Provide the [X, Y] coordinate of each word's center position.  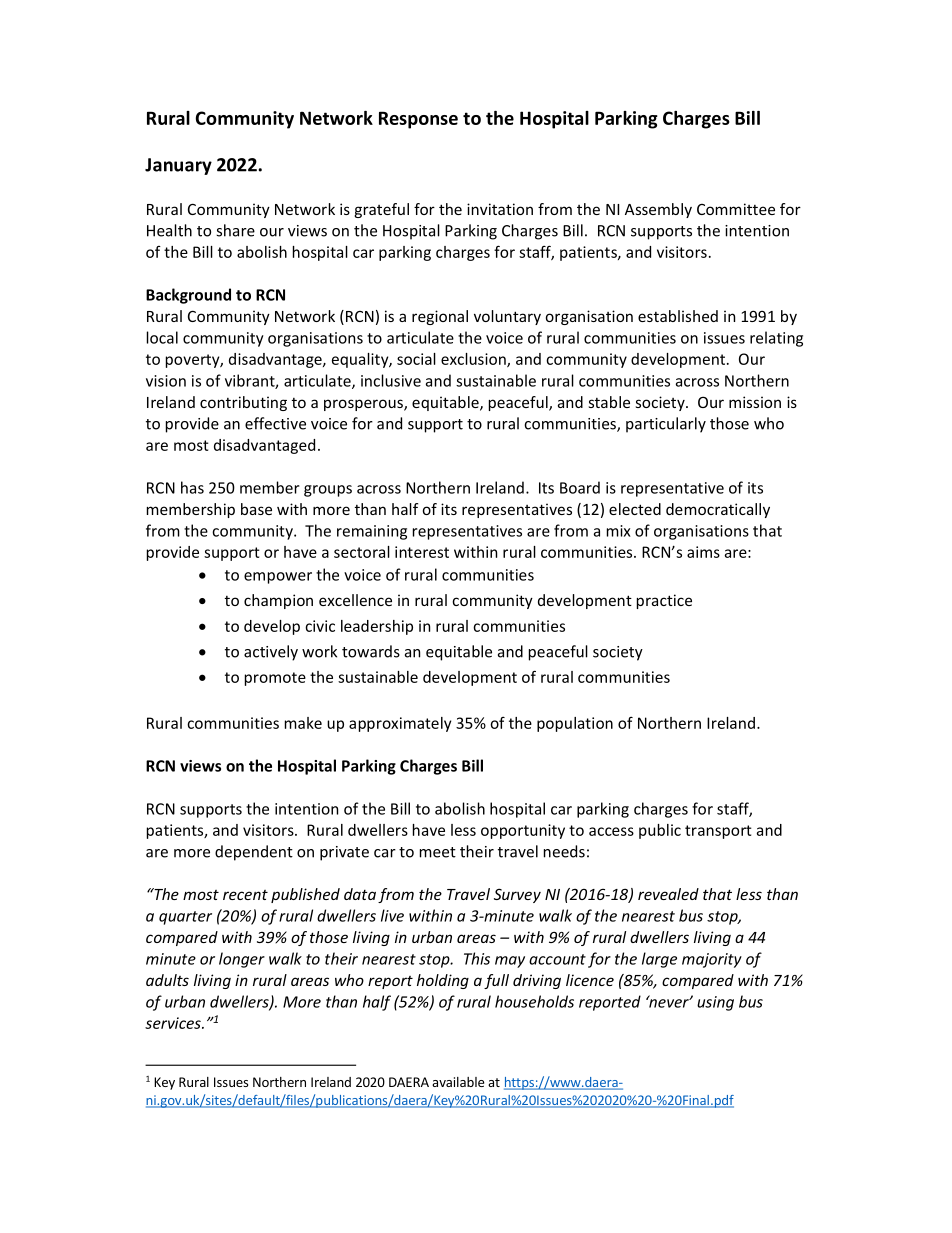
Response [418, 120]
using [715, 1003]
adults [167, 980]
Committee [736, 209]
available [458, 1082]
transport [718, 832]
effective [275, 423]
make [303, 723]
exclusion [474, 360]
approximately [400, 724]
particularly [666, 425]
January [178, 166]
